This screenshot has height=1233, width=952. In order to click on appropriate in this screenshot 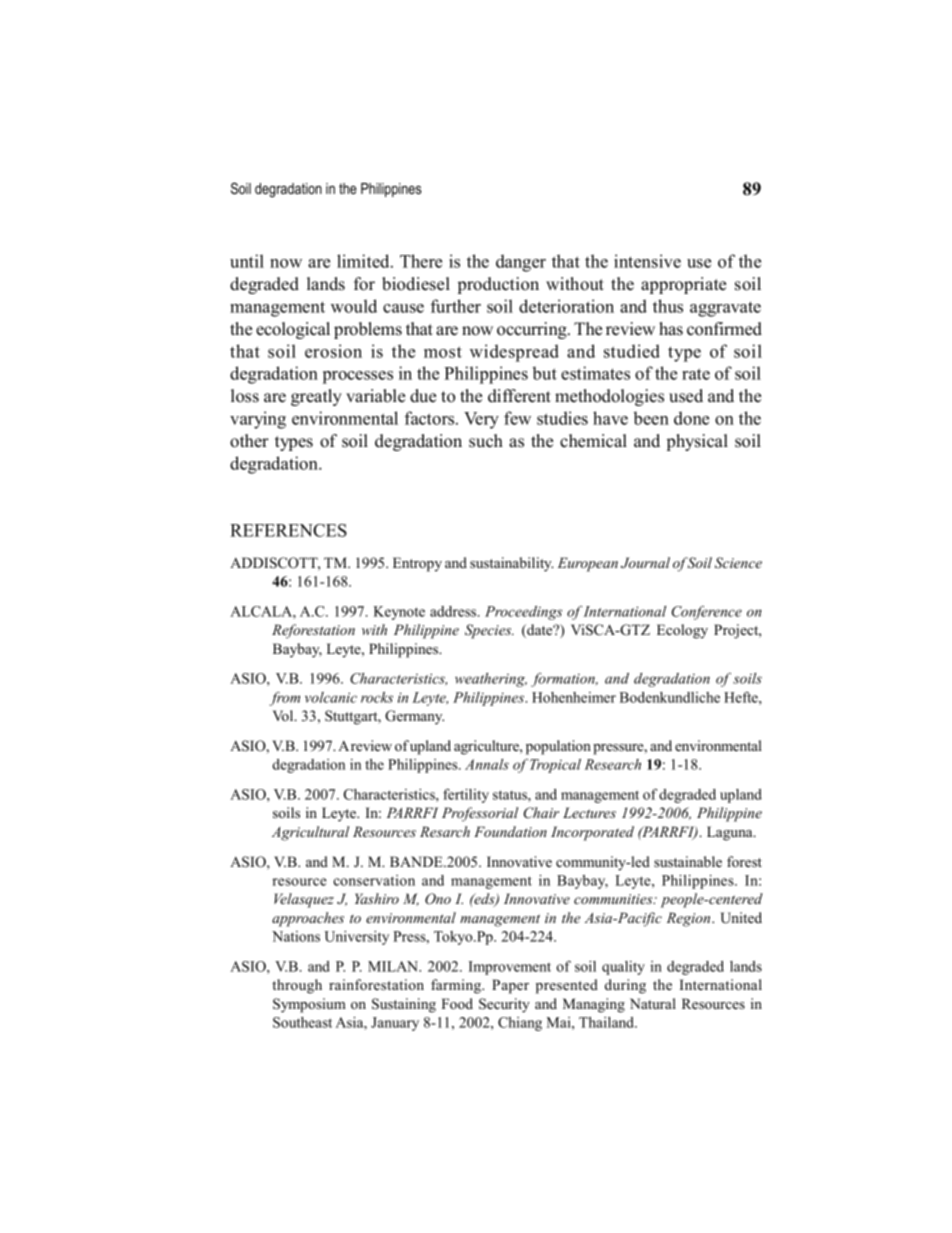, I will do `click(683, 285)`.
